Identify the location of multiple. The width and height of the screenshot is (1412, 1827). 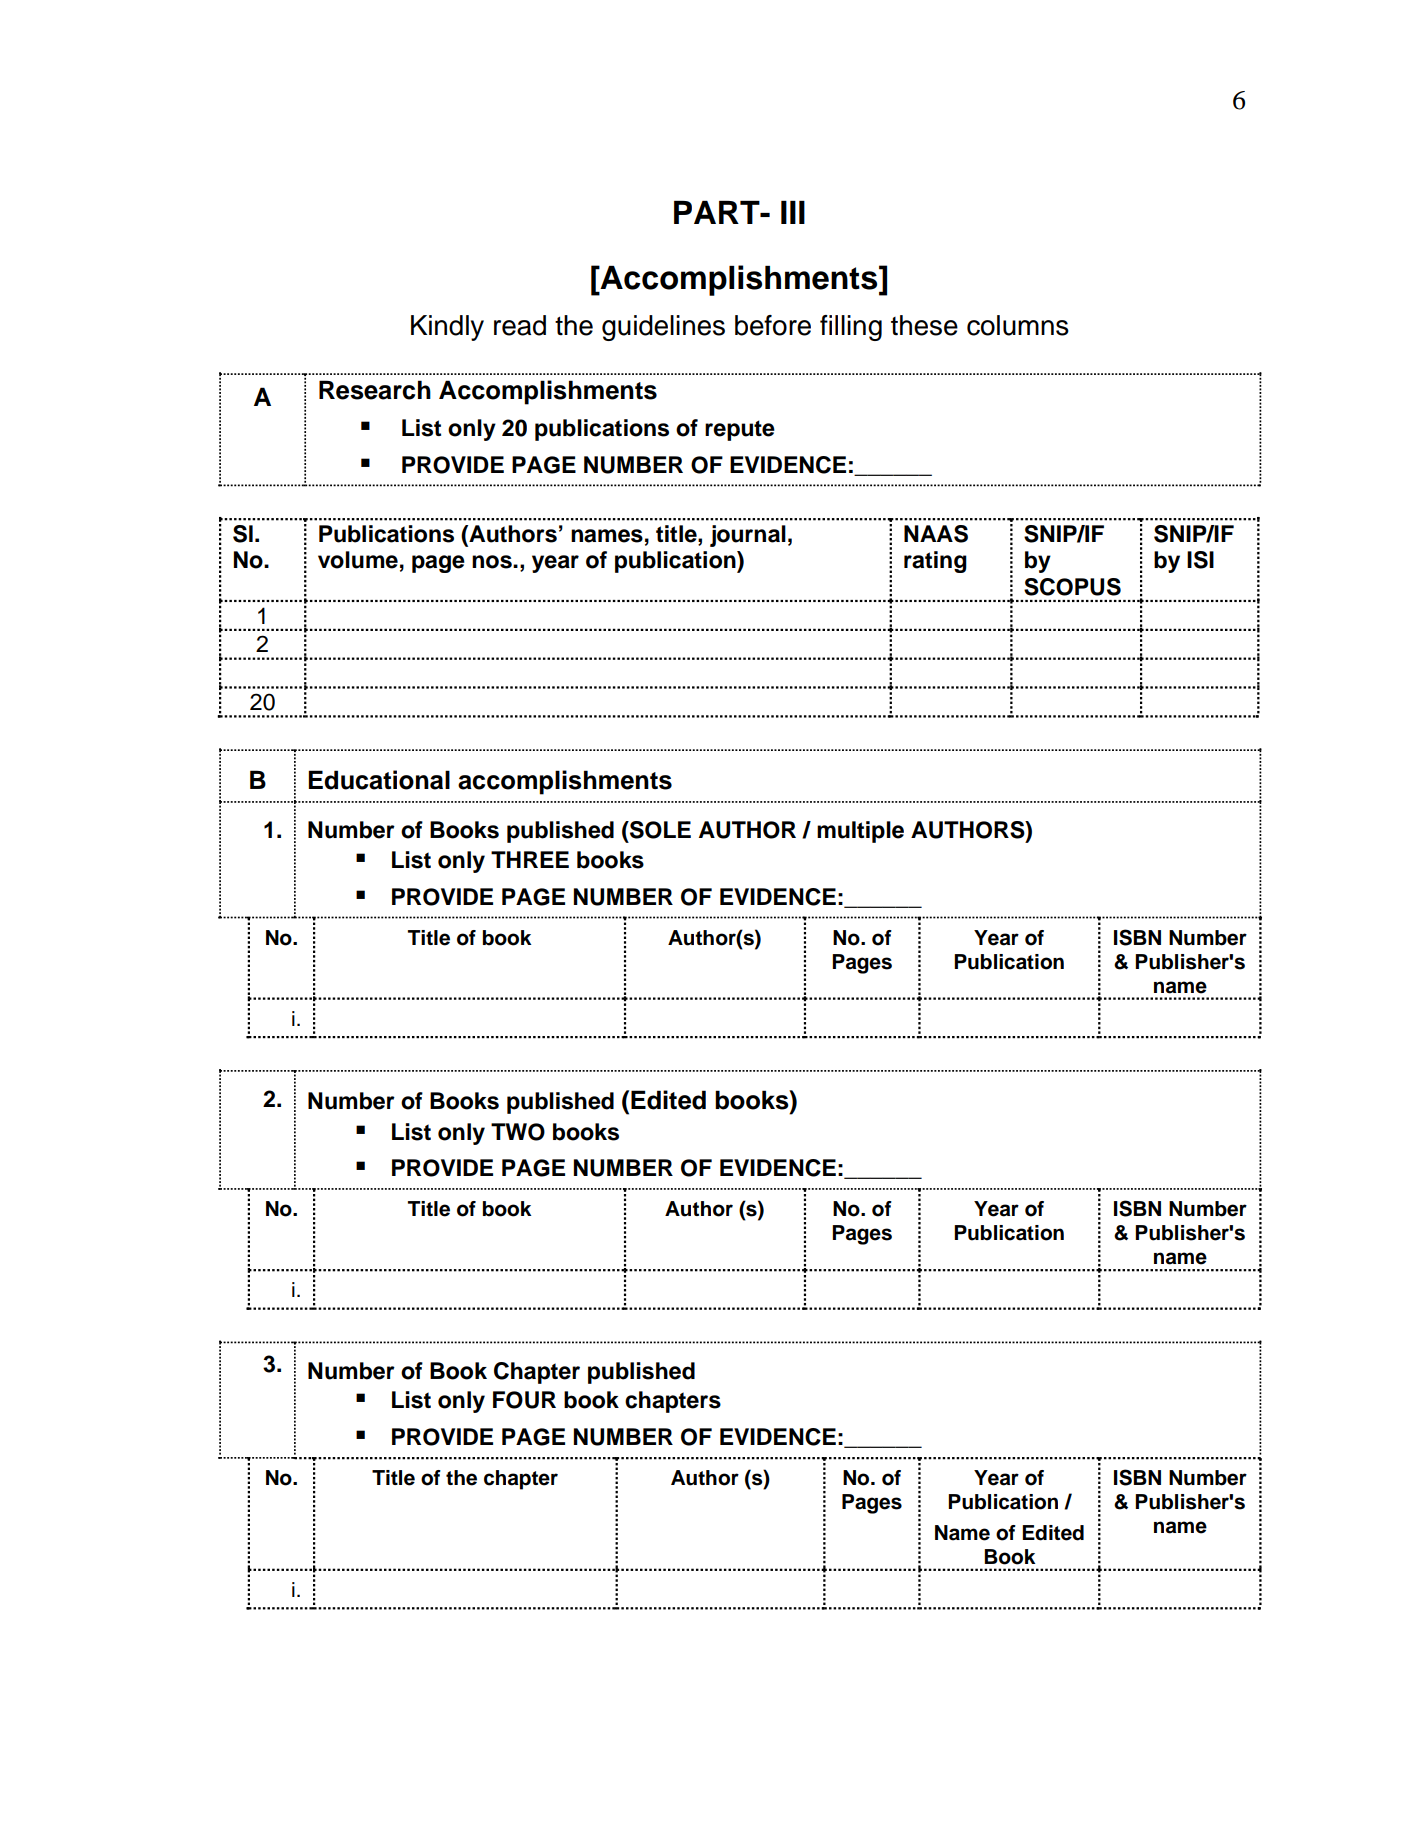
(860, 832).
